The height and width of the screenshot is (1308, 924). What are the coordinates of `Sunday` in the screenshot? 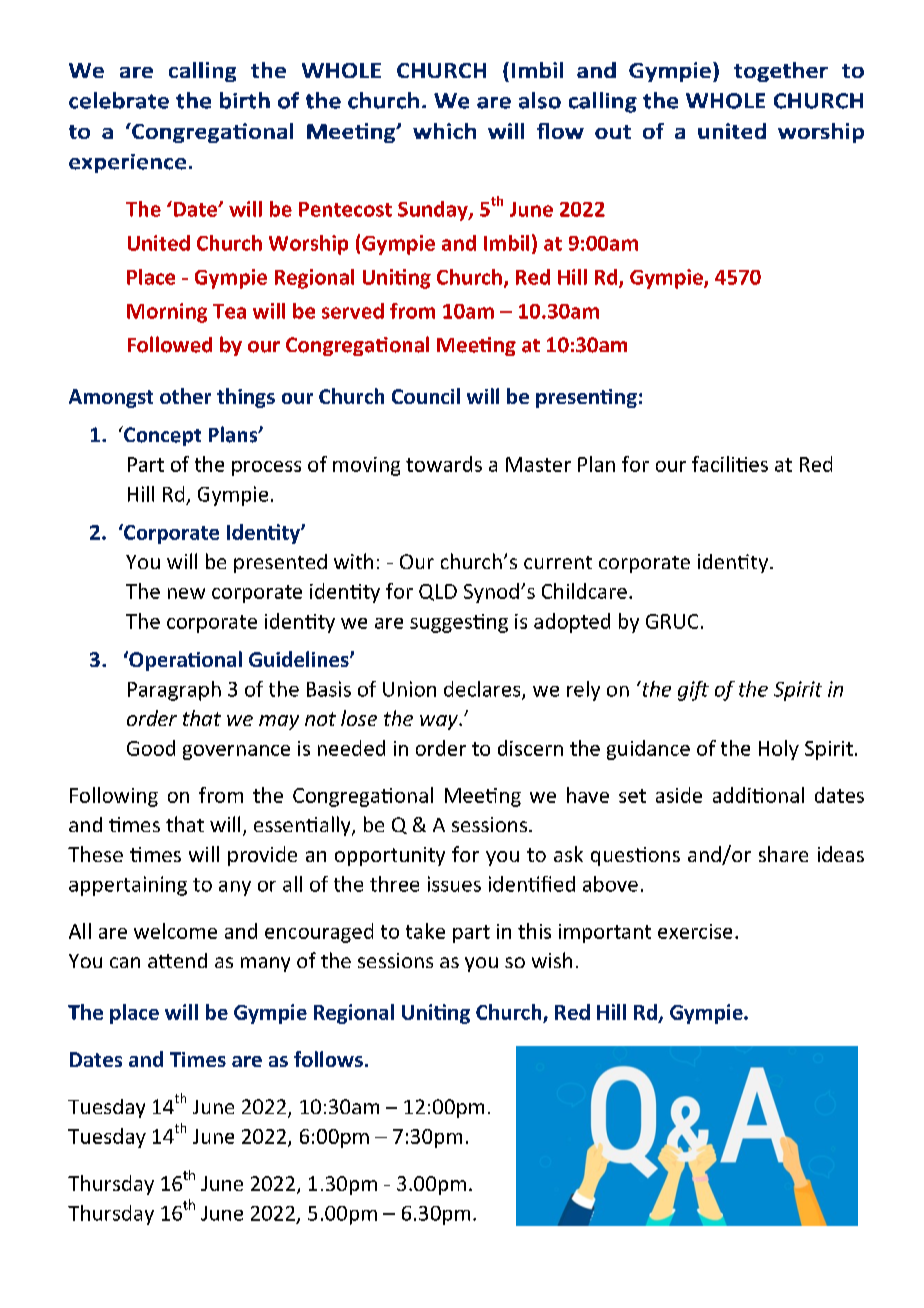 It's located at (434, 211).
